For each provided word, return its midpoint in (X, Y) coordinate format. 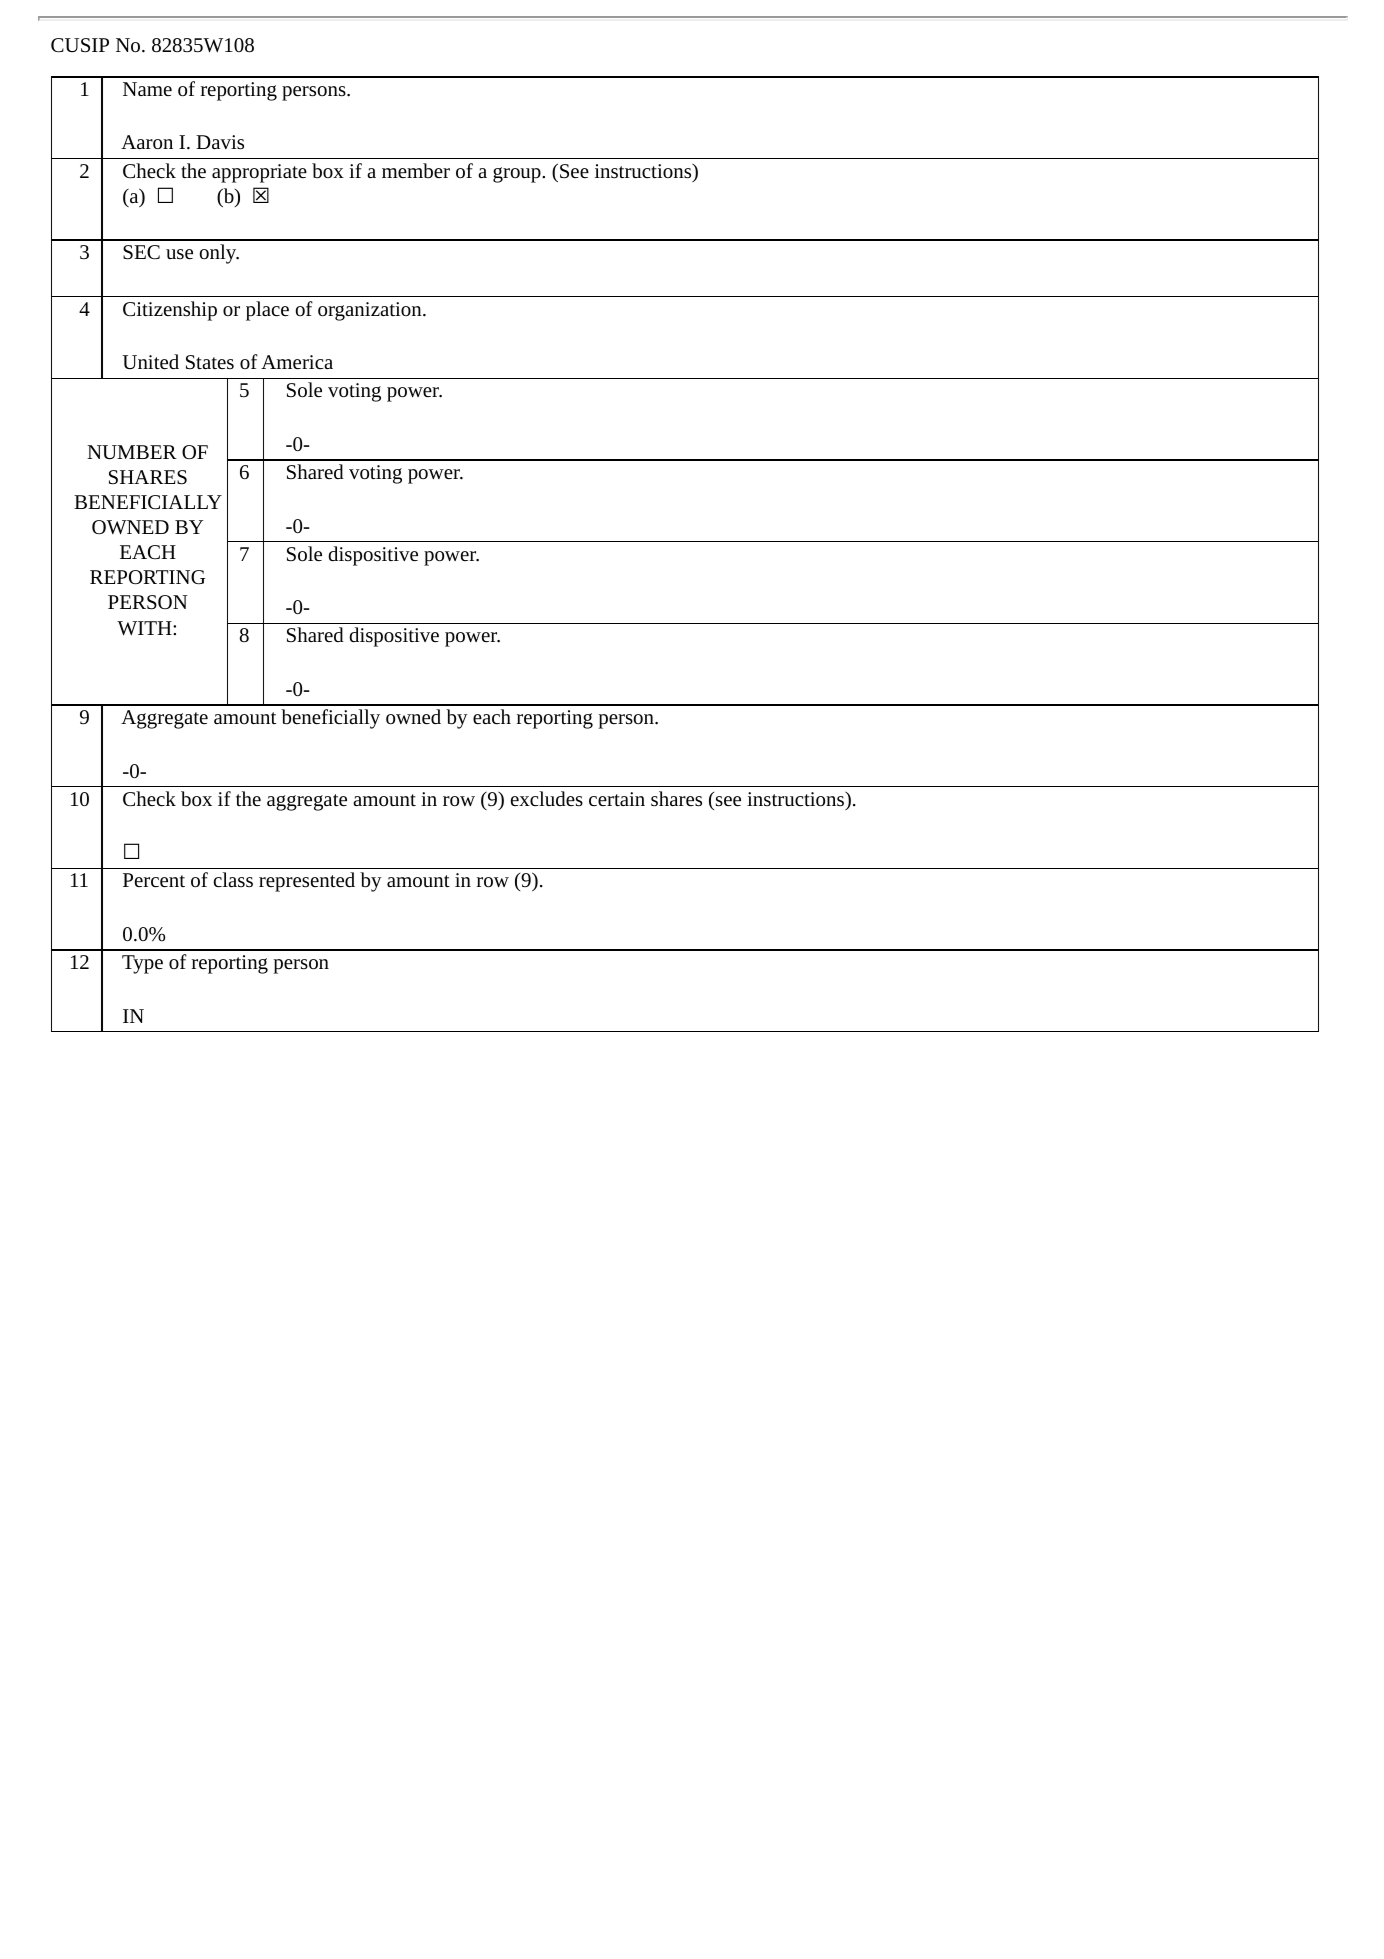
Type (142, 964)
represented (307, 882)
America (297, 362)
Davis (220, 142)
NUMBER (132, 452)
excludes (547, 798)
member (416, 170)
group (518, 175)
